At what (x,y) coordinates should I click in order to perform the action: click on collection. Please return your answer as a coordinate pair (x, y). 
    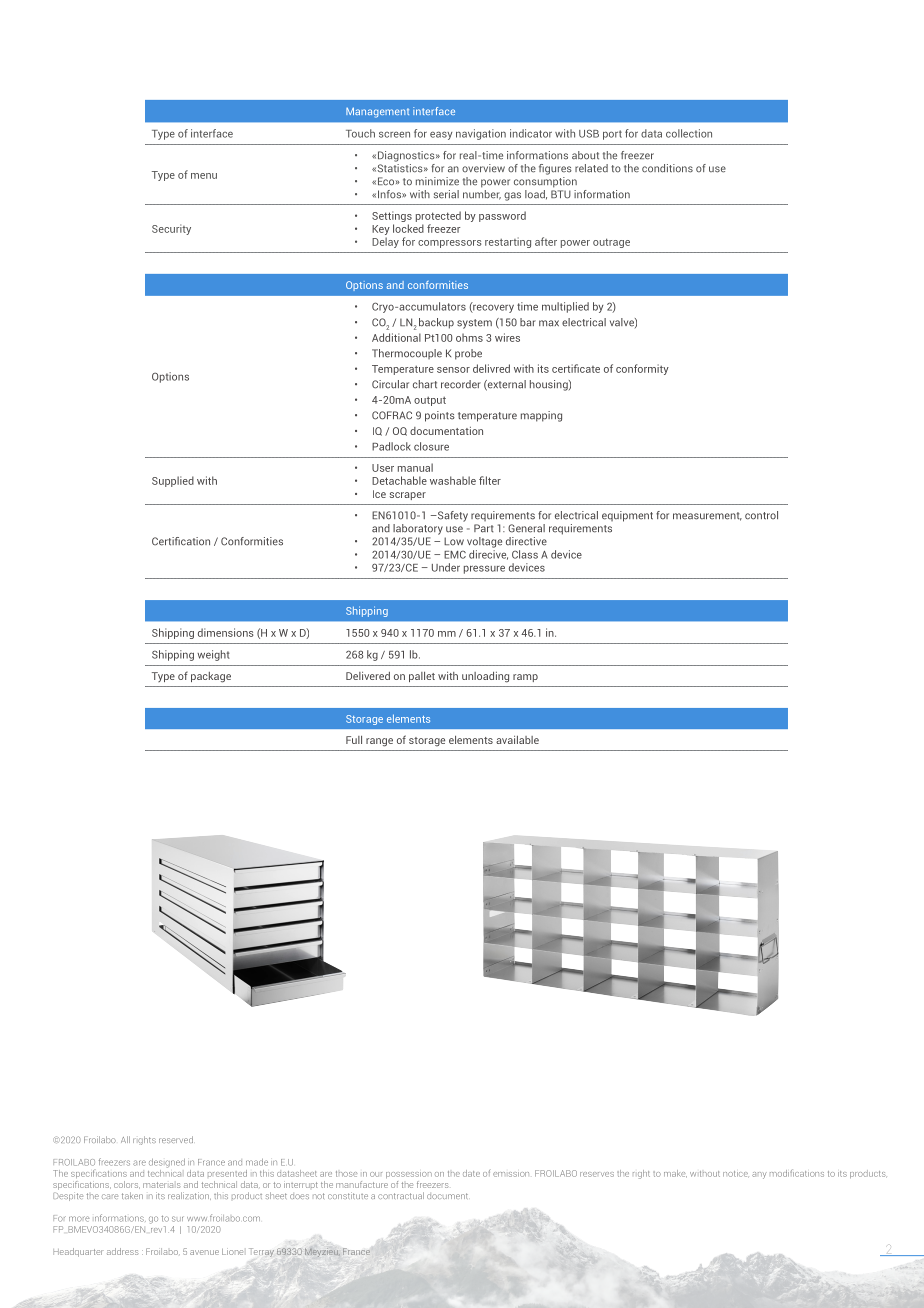
    Looking at the image, I should click on (689, 133).
